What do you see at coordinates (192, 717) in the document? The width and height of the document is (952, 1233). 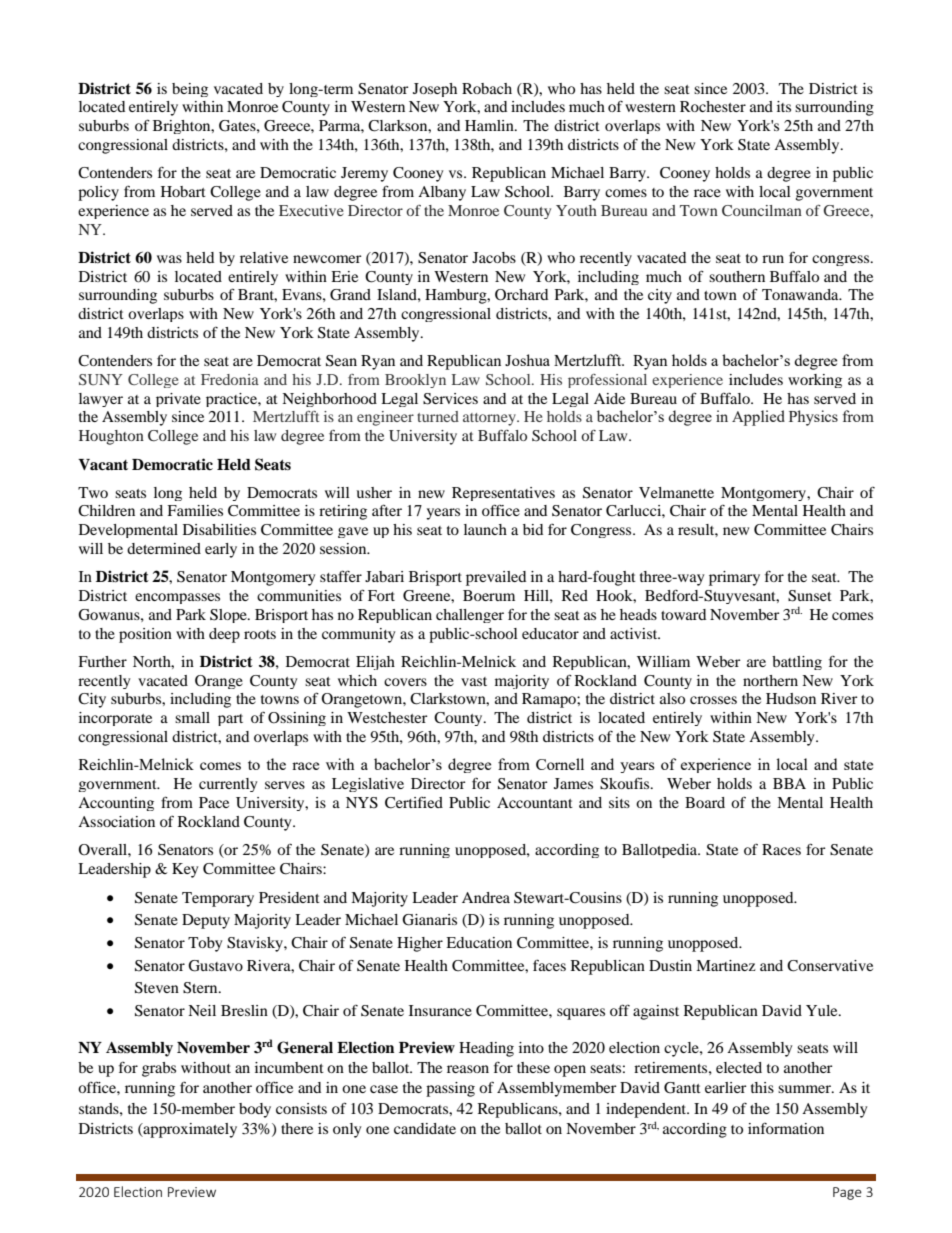 I see `small` at bounding box center [192, 717].
